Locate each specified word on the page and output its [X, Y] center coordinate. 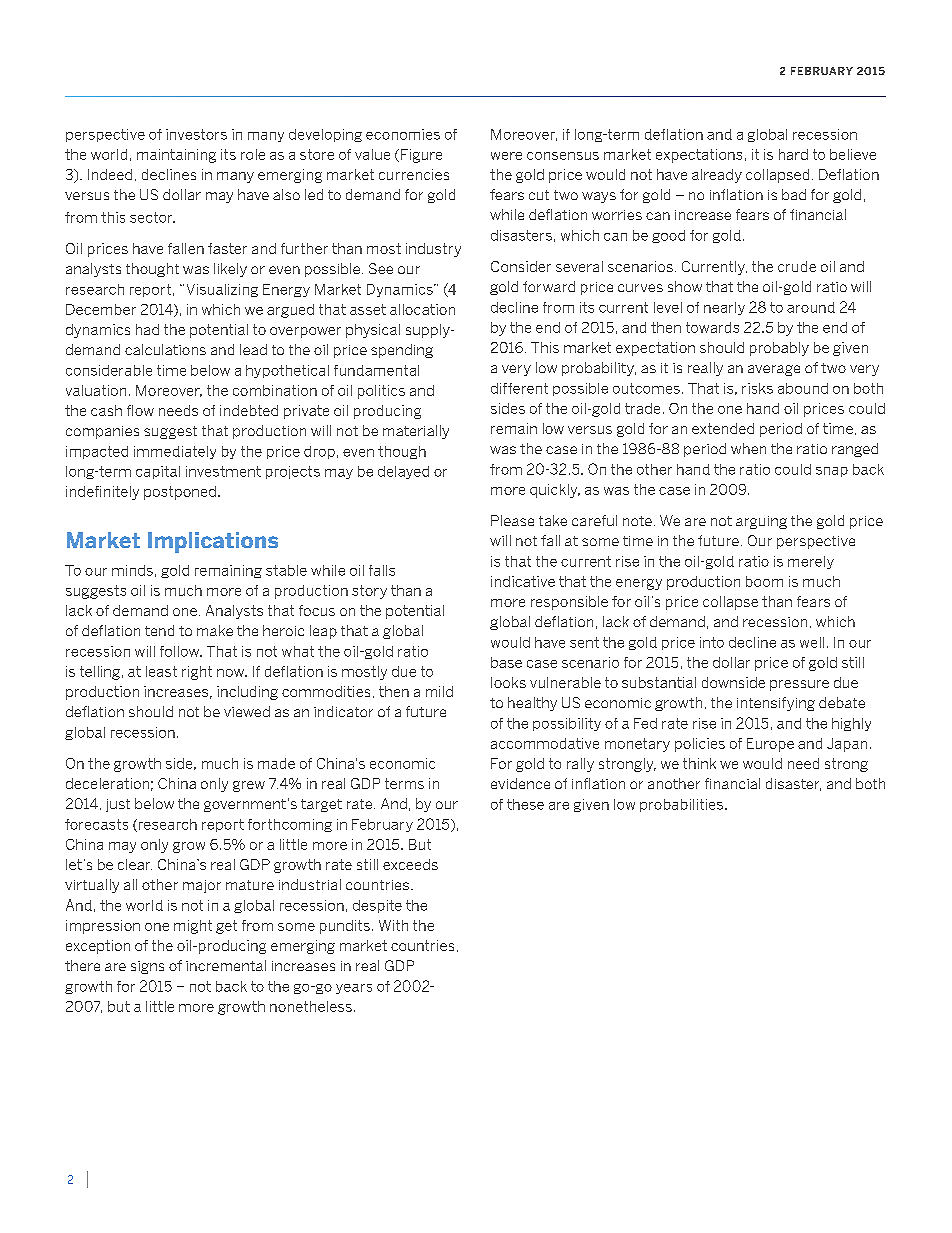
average [774, 370]
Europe [770, 745]
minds [132, 570]
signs [147, 967]
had [147, 329]
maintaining [176, 156]
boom [764, 581]
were [506, 156]
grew [249, 786]
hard [793, 154]
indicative [523, 581]
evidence [520, 783]
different [519, 388]
